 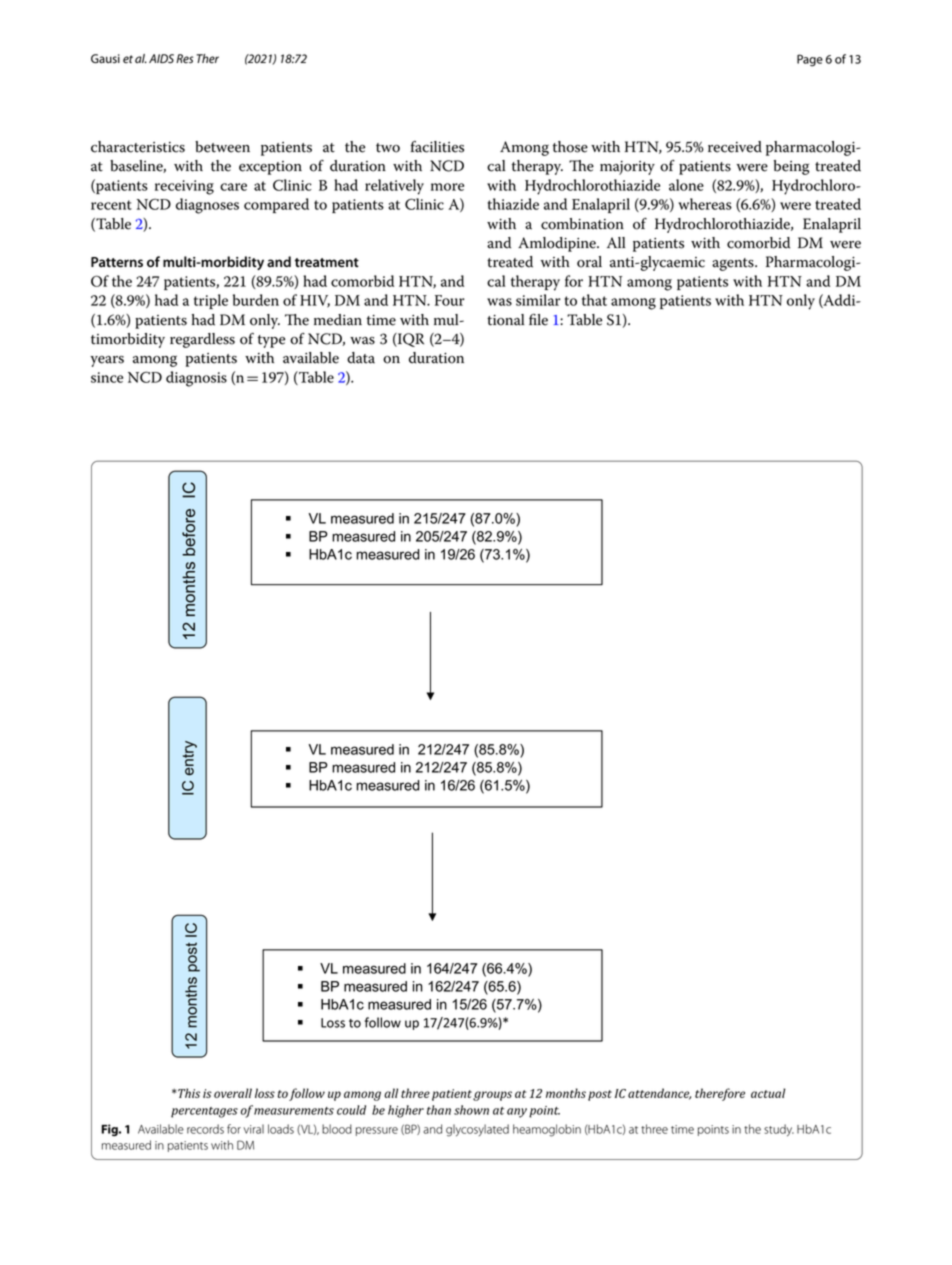 What do you see at coordinates (477, 1130) in the image?
I see `glycosylated` at bounding box center [477, 1130].
